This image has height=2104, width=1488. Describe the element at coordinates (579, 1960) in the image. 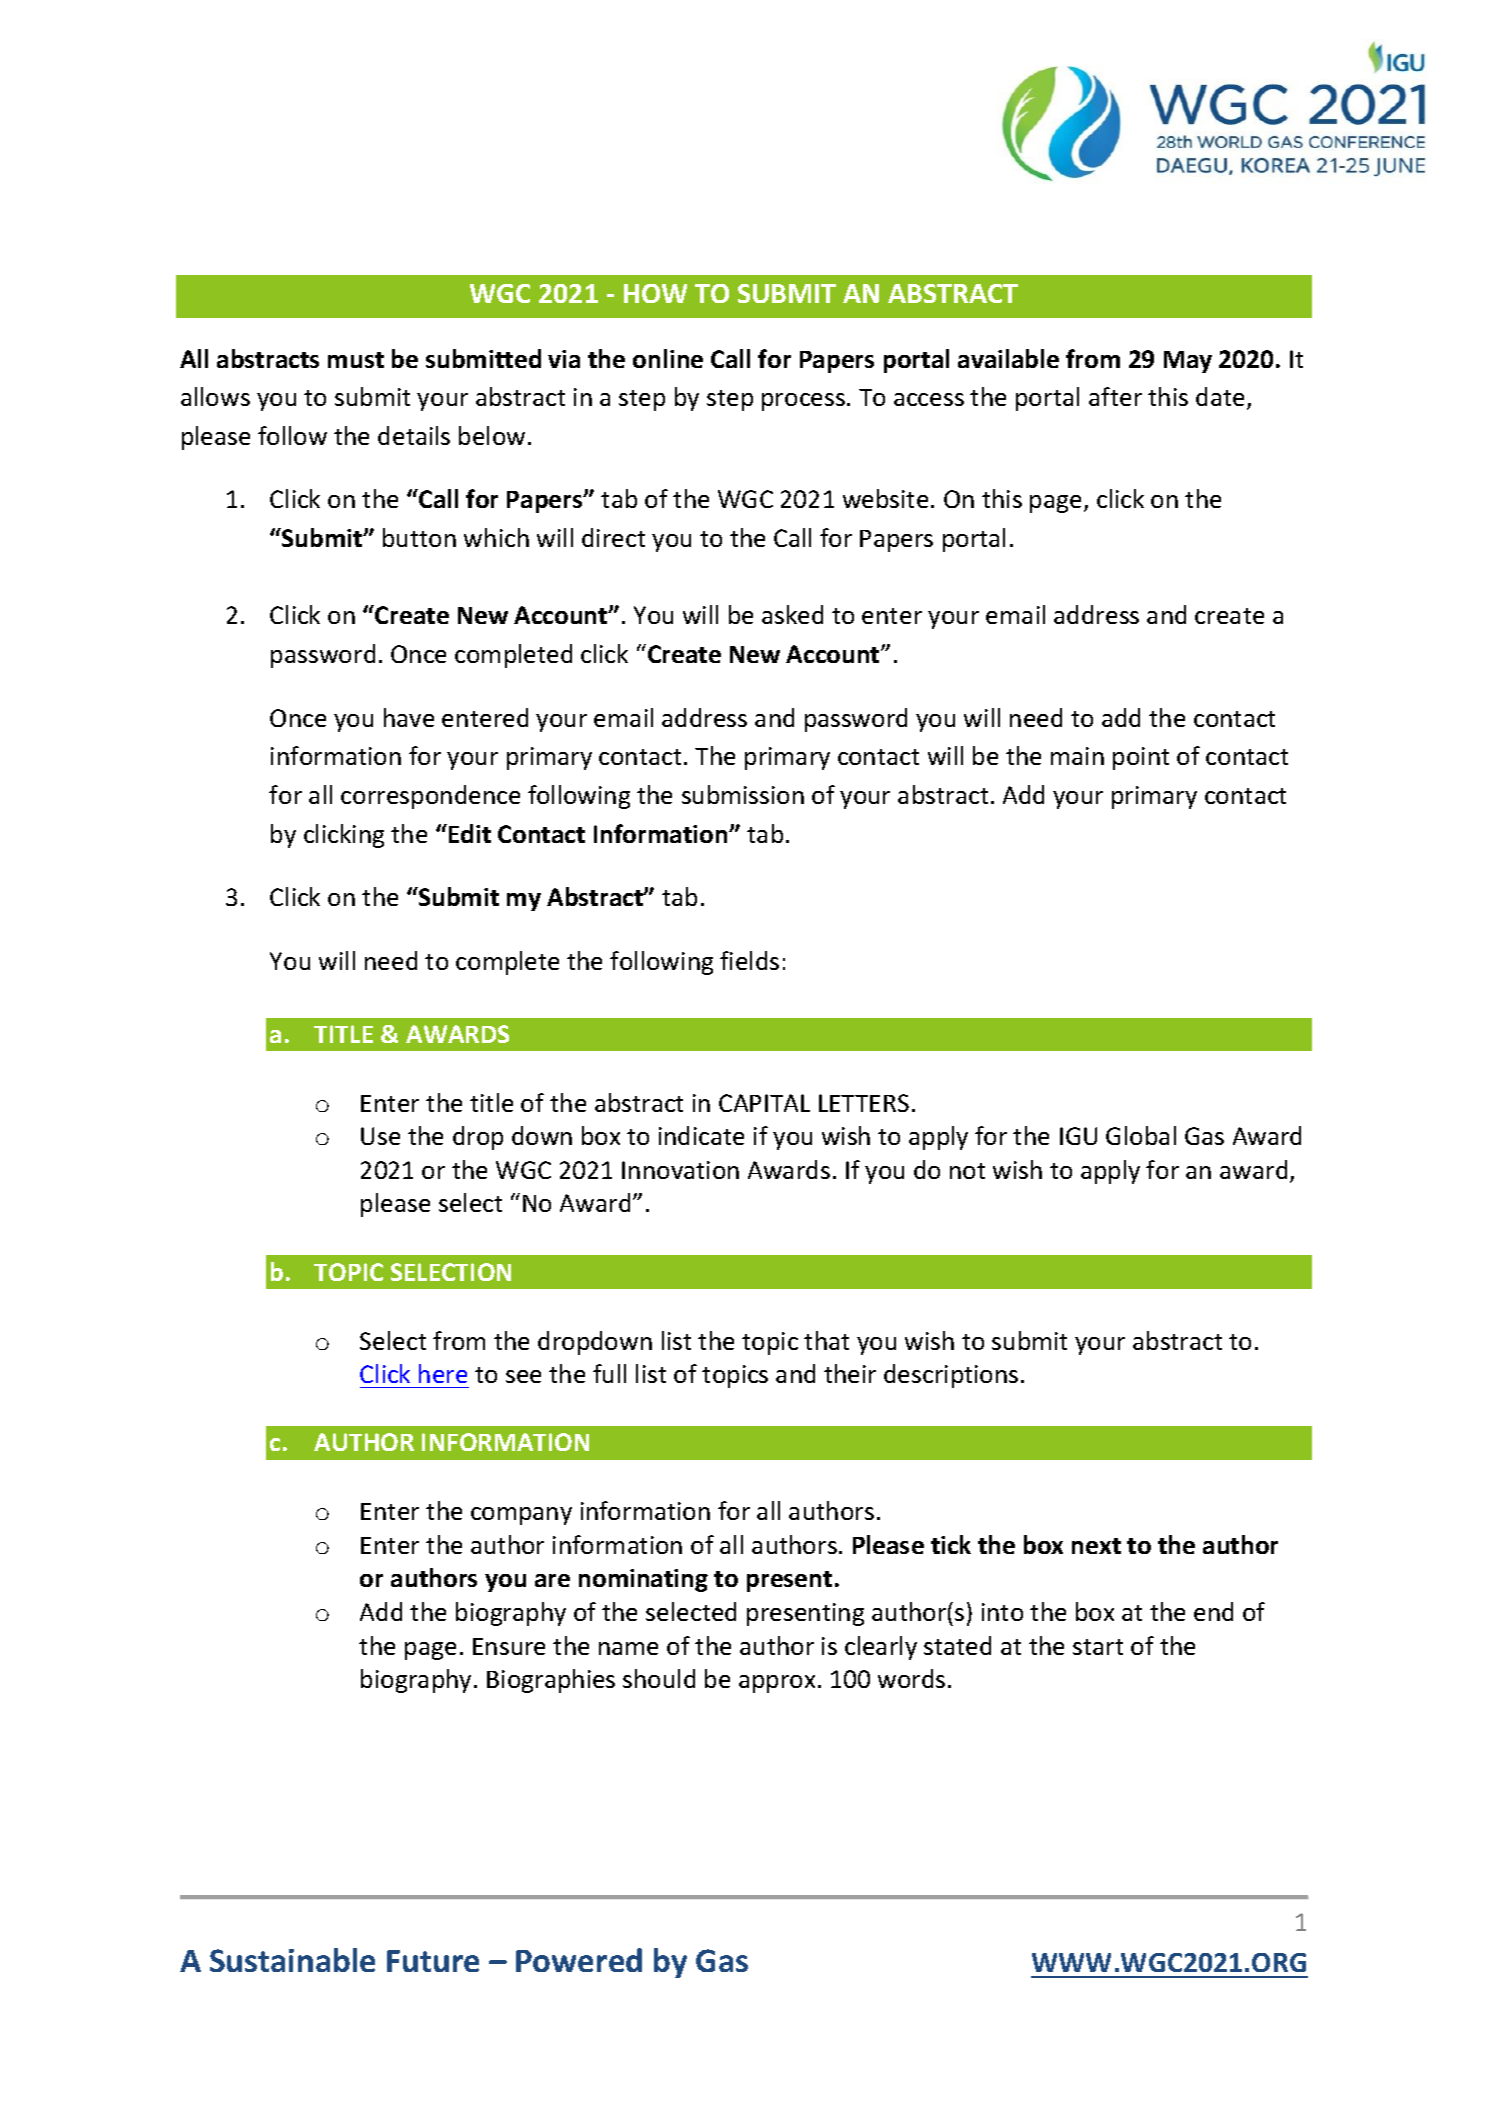

I see `Powered` at that location.
